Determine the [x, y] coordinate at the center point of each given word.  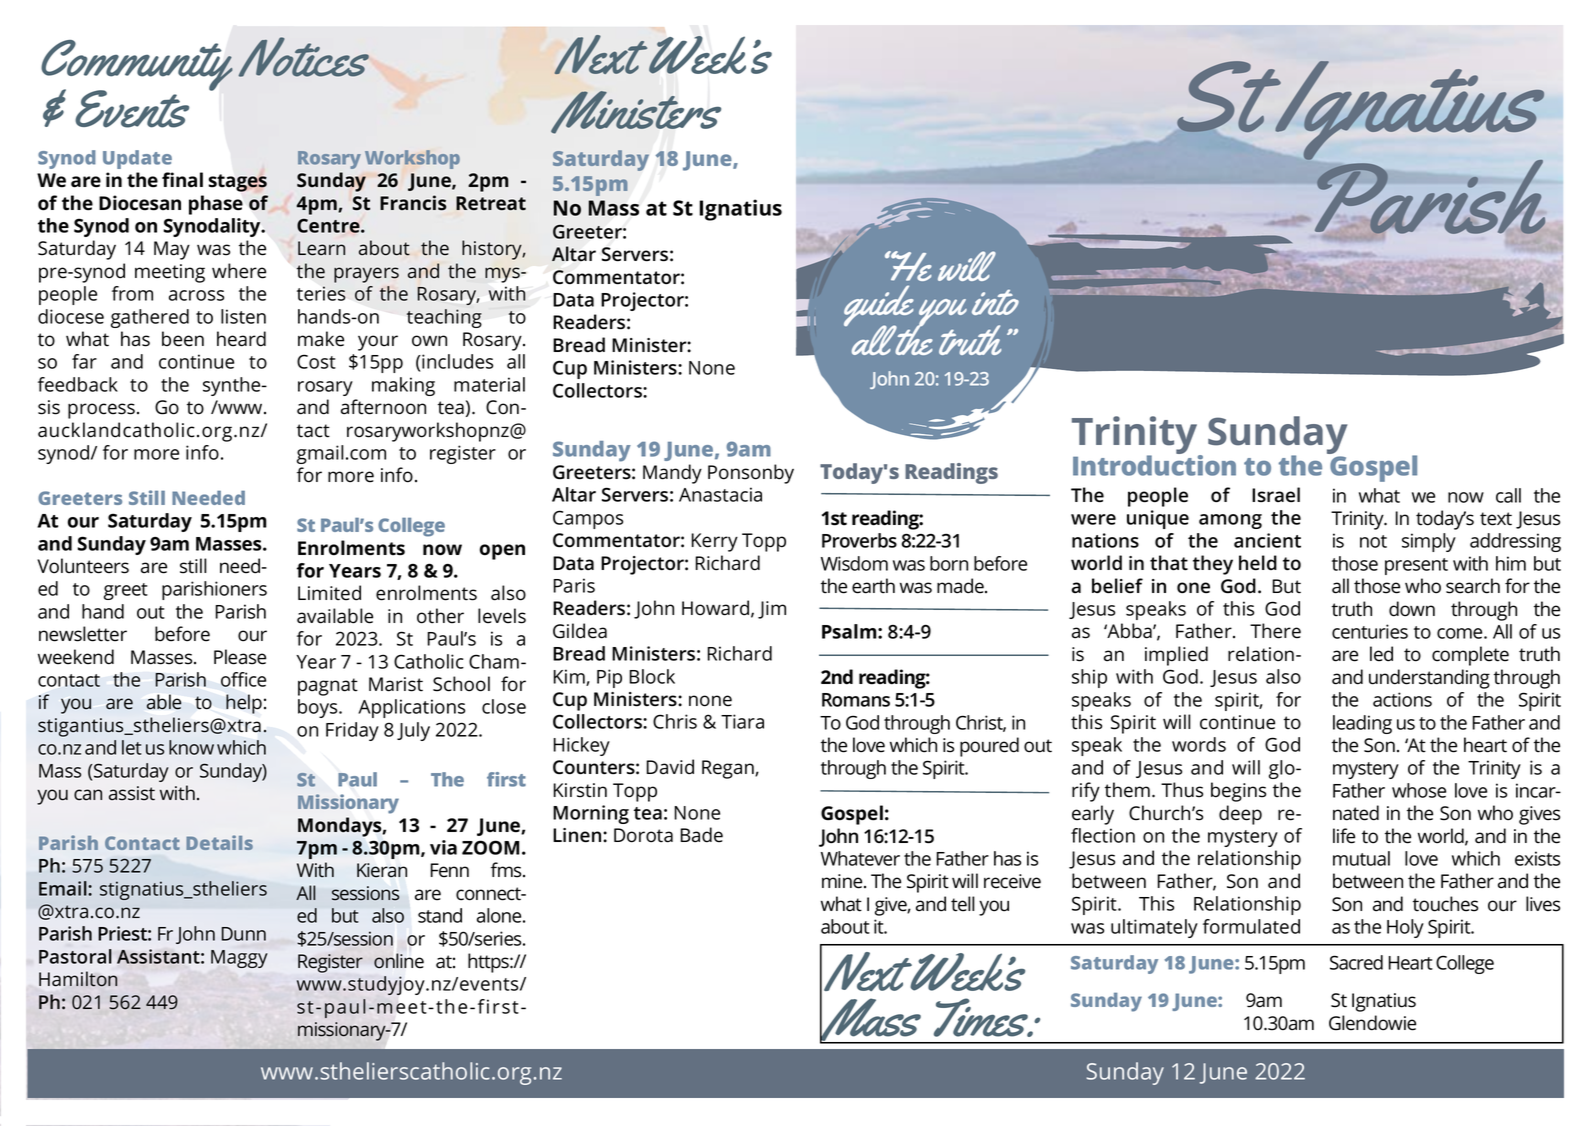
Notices [304, 57]
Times [982, 1017]
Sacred [1356, 962]
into [995, 302]
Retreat [491, 203]
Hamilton [78, 979]
